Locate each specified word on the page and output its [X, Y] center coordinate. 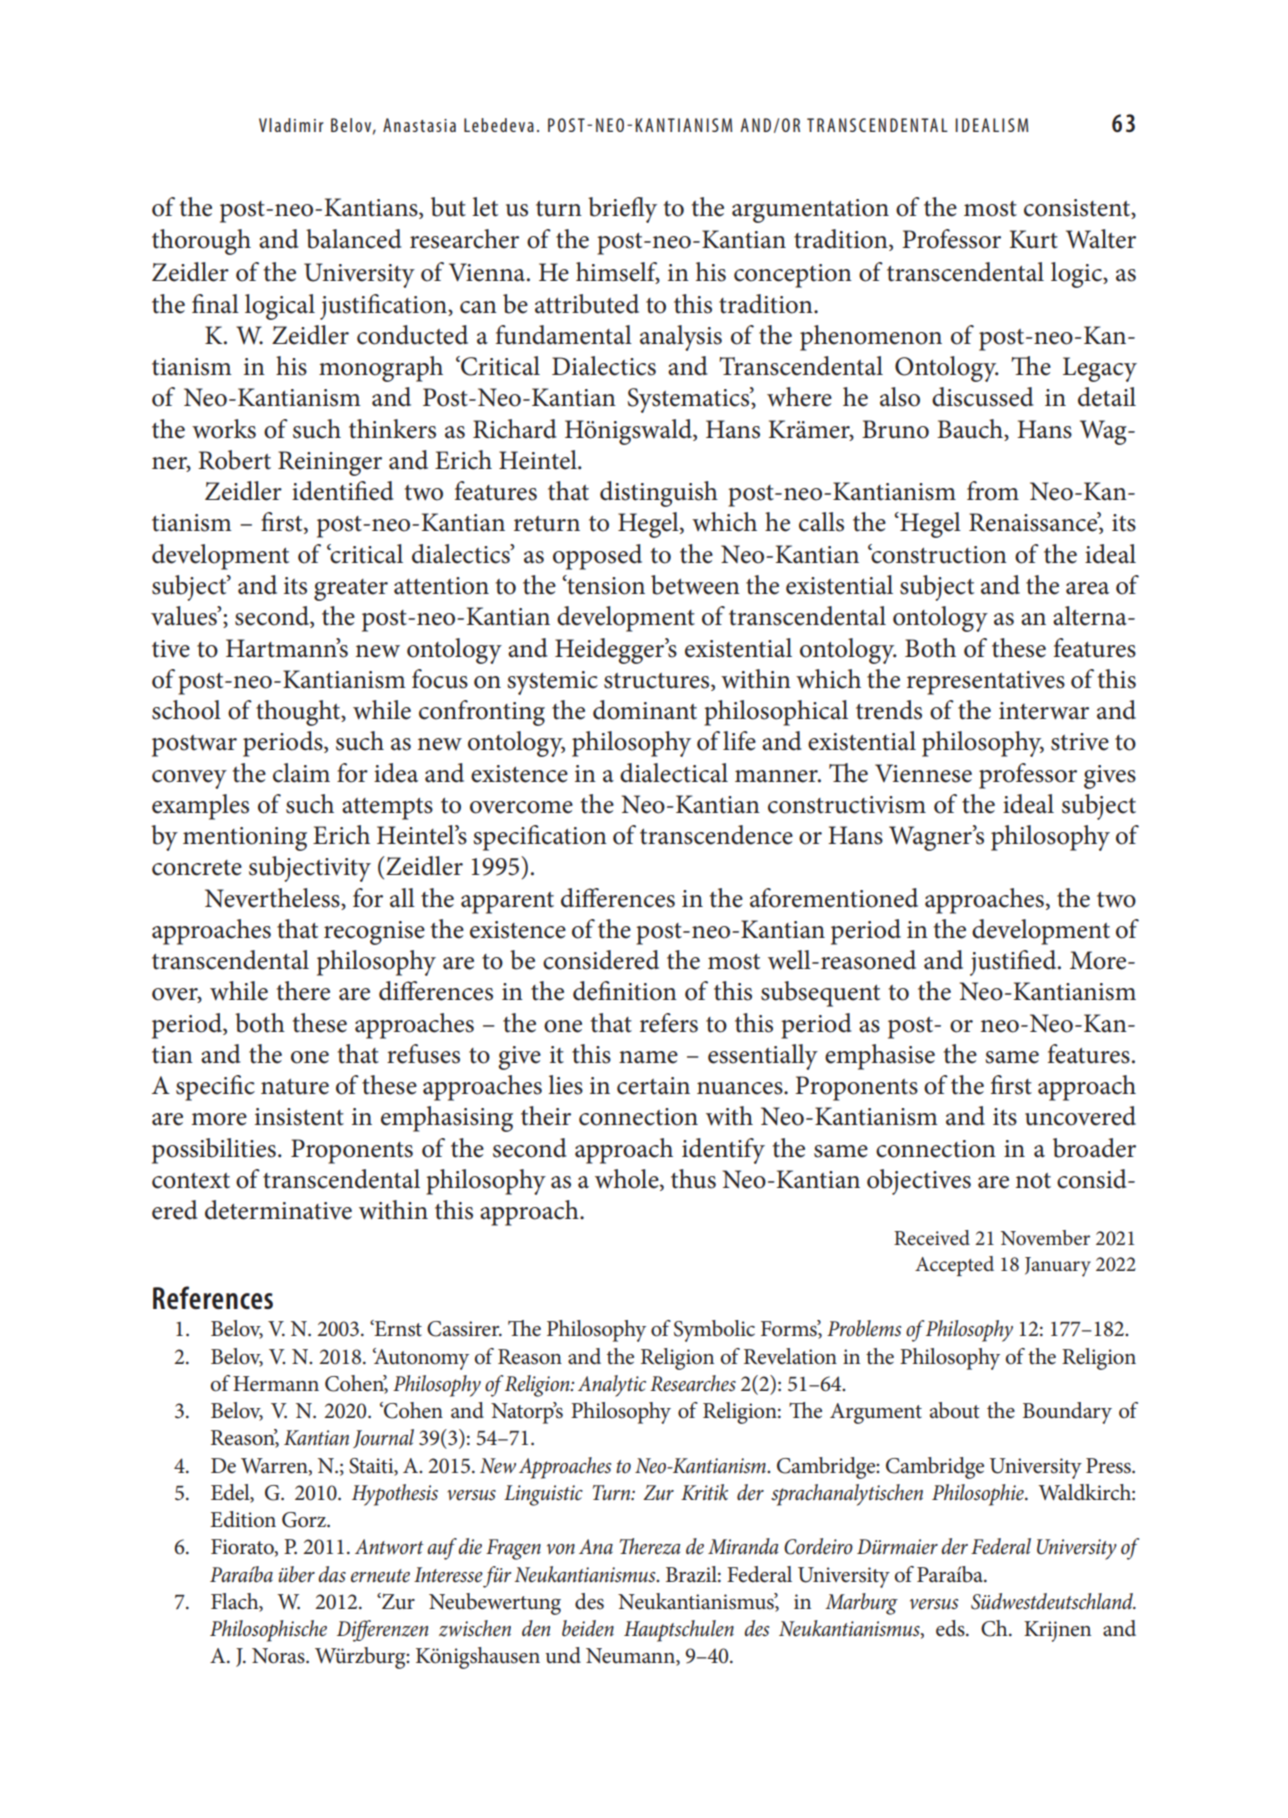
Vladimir [291, 125]
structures [658, 682]
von [561, 1549]
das [332, 1574]
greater [351, 590]
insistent [299, 1117]
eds [951, 1628]
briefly [622, 210]
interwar [1044, 711]
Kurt [1034, 239]
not [1033, 1181]
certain [653, 1086]
